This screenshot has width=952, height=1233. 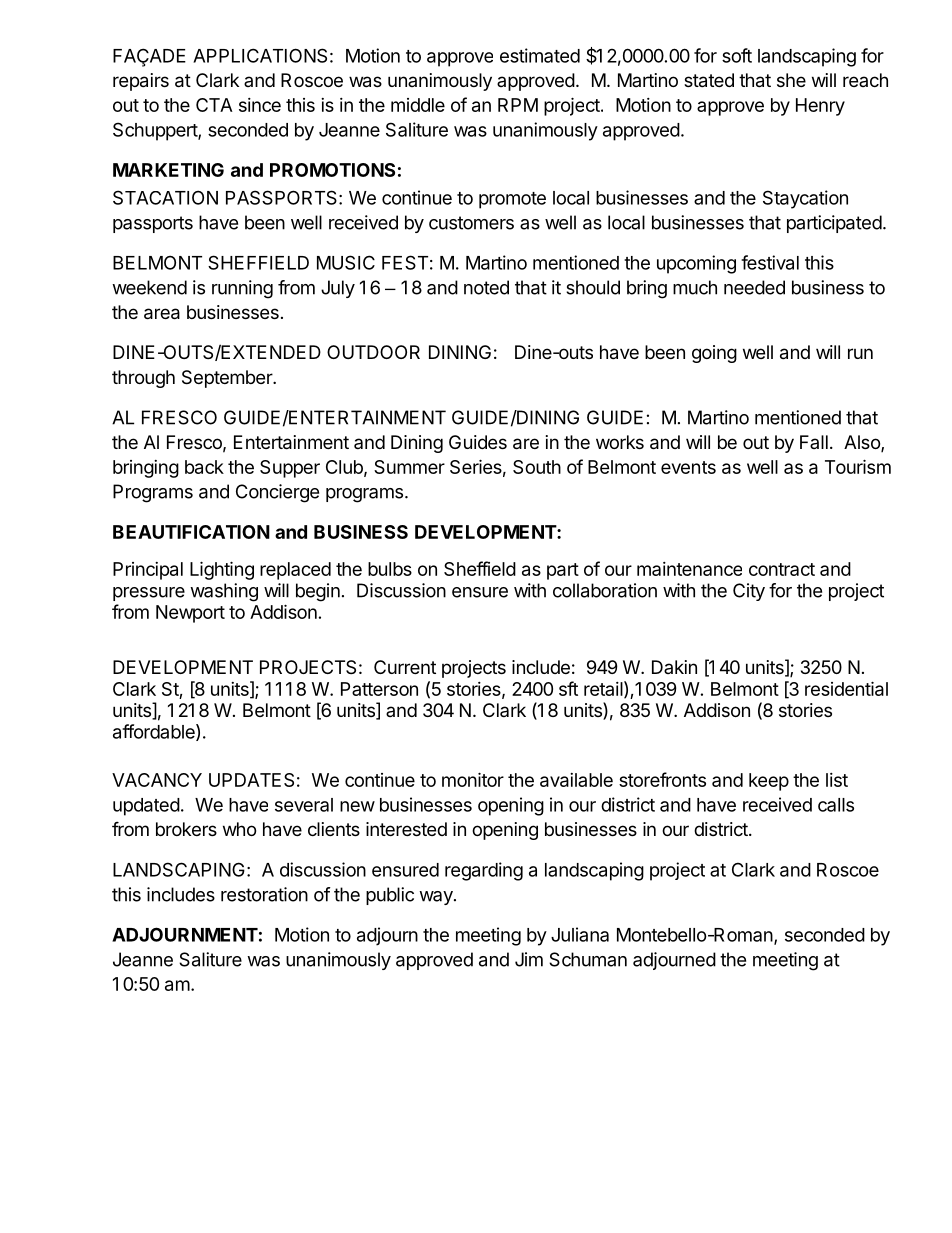 What do you see at coordinates (228, 379) in the screenshot?
I see `September` at bounding box center [228, 379].
